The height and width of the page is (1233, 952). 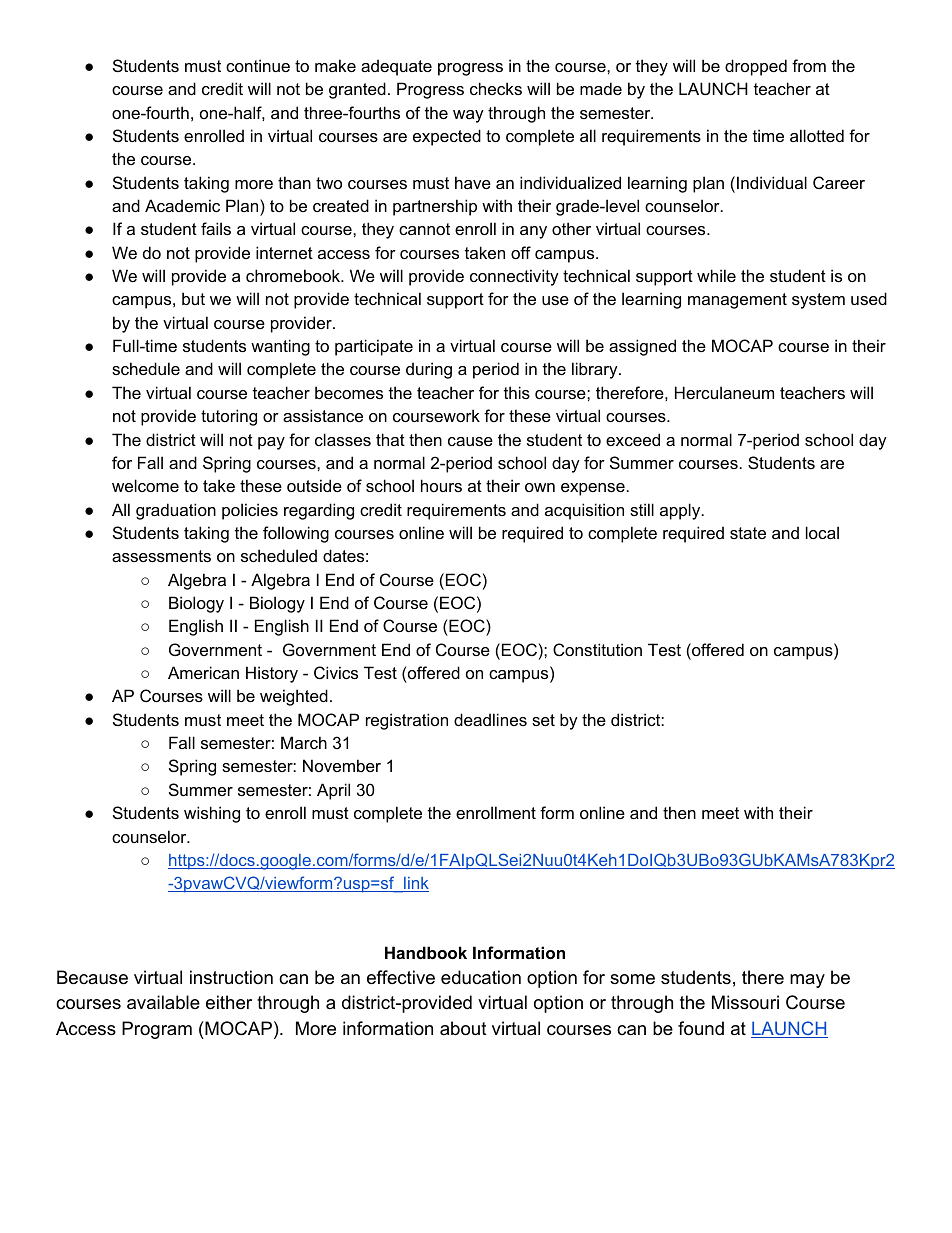 What do you see at coordinates (584, 511) in the page?
I see `acquisition` at bounding box center [584, 511].
